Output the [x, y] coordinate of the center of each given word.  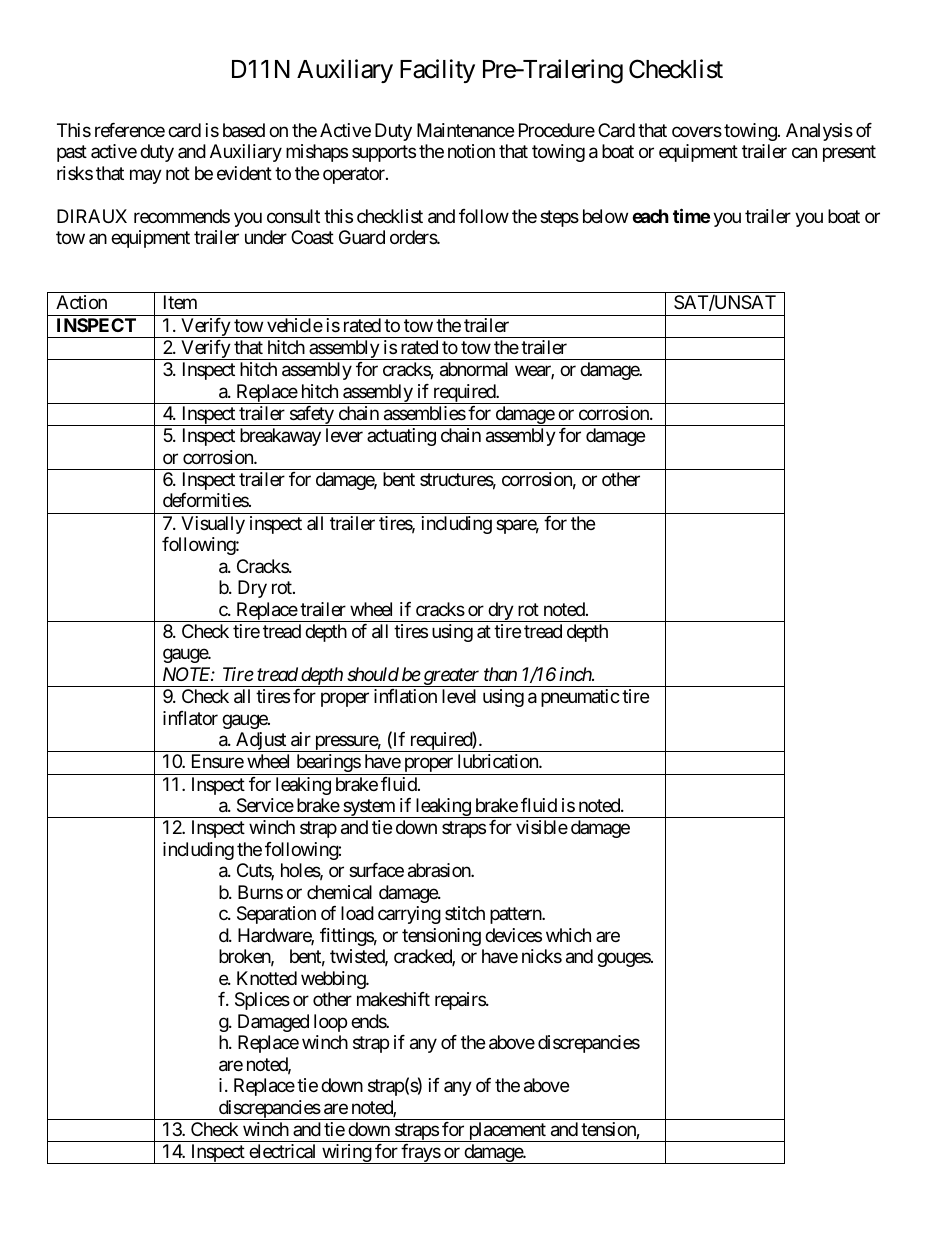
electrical [282, 1151]
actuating [401, 437]
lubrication [499, 761]
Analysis [819, 132]
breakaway [280, 437]
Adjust [261, 742]
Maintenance [465, 130]
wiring [346, 1154]
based [244, 130]
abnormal [474, 369]
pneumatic [580, 698]
